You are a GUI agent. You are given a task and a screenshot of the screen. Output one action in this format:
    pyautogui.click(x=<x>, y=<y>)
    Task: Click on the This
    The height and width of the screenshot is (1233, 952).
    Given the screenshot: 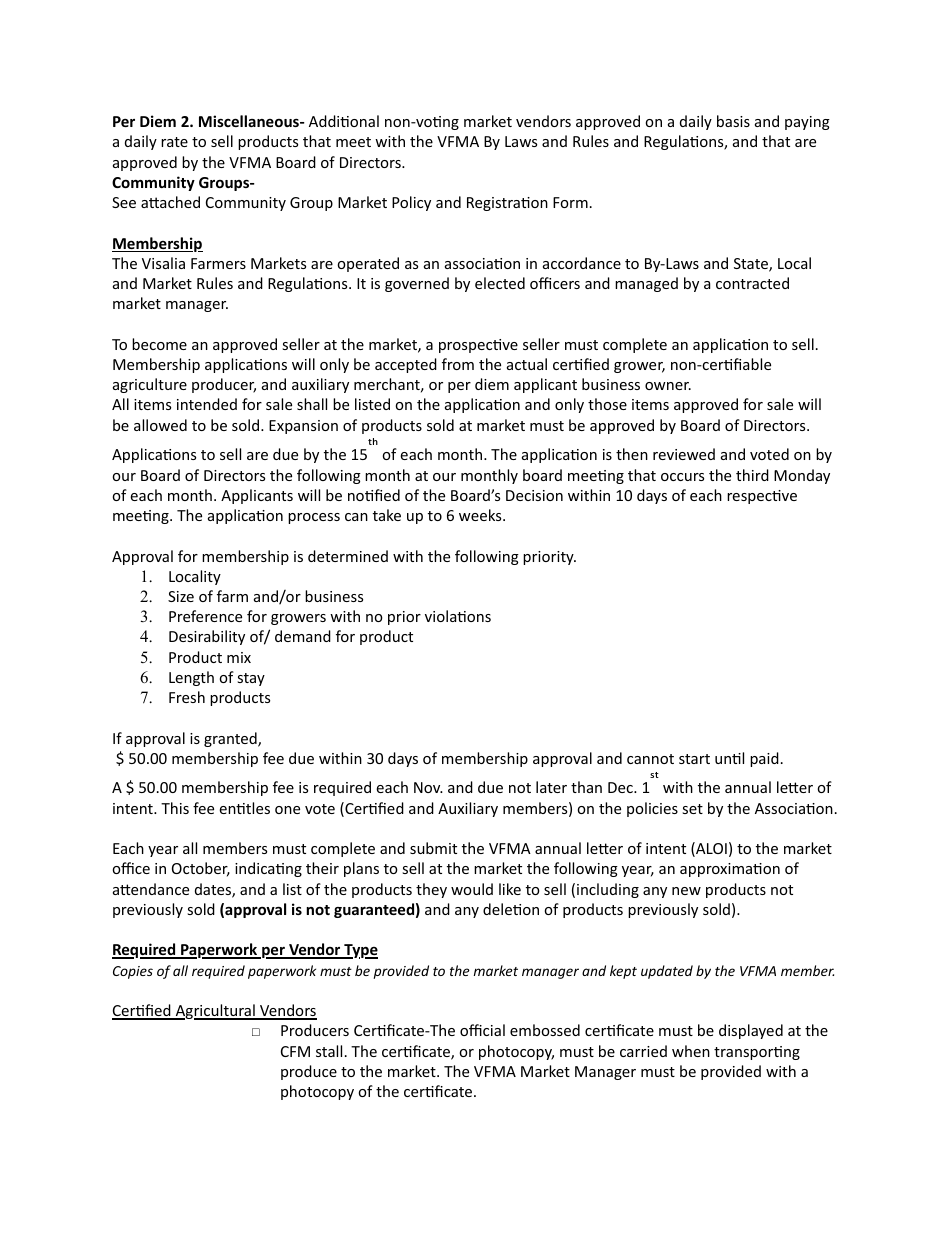 What is the action you would take?
    pyautogui.click(x=175, y=808)
